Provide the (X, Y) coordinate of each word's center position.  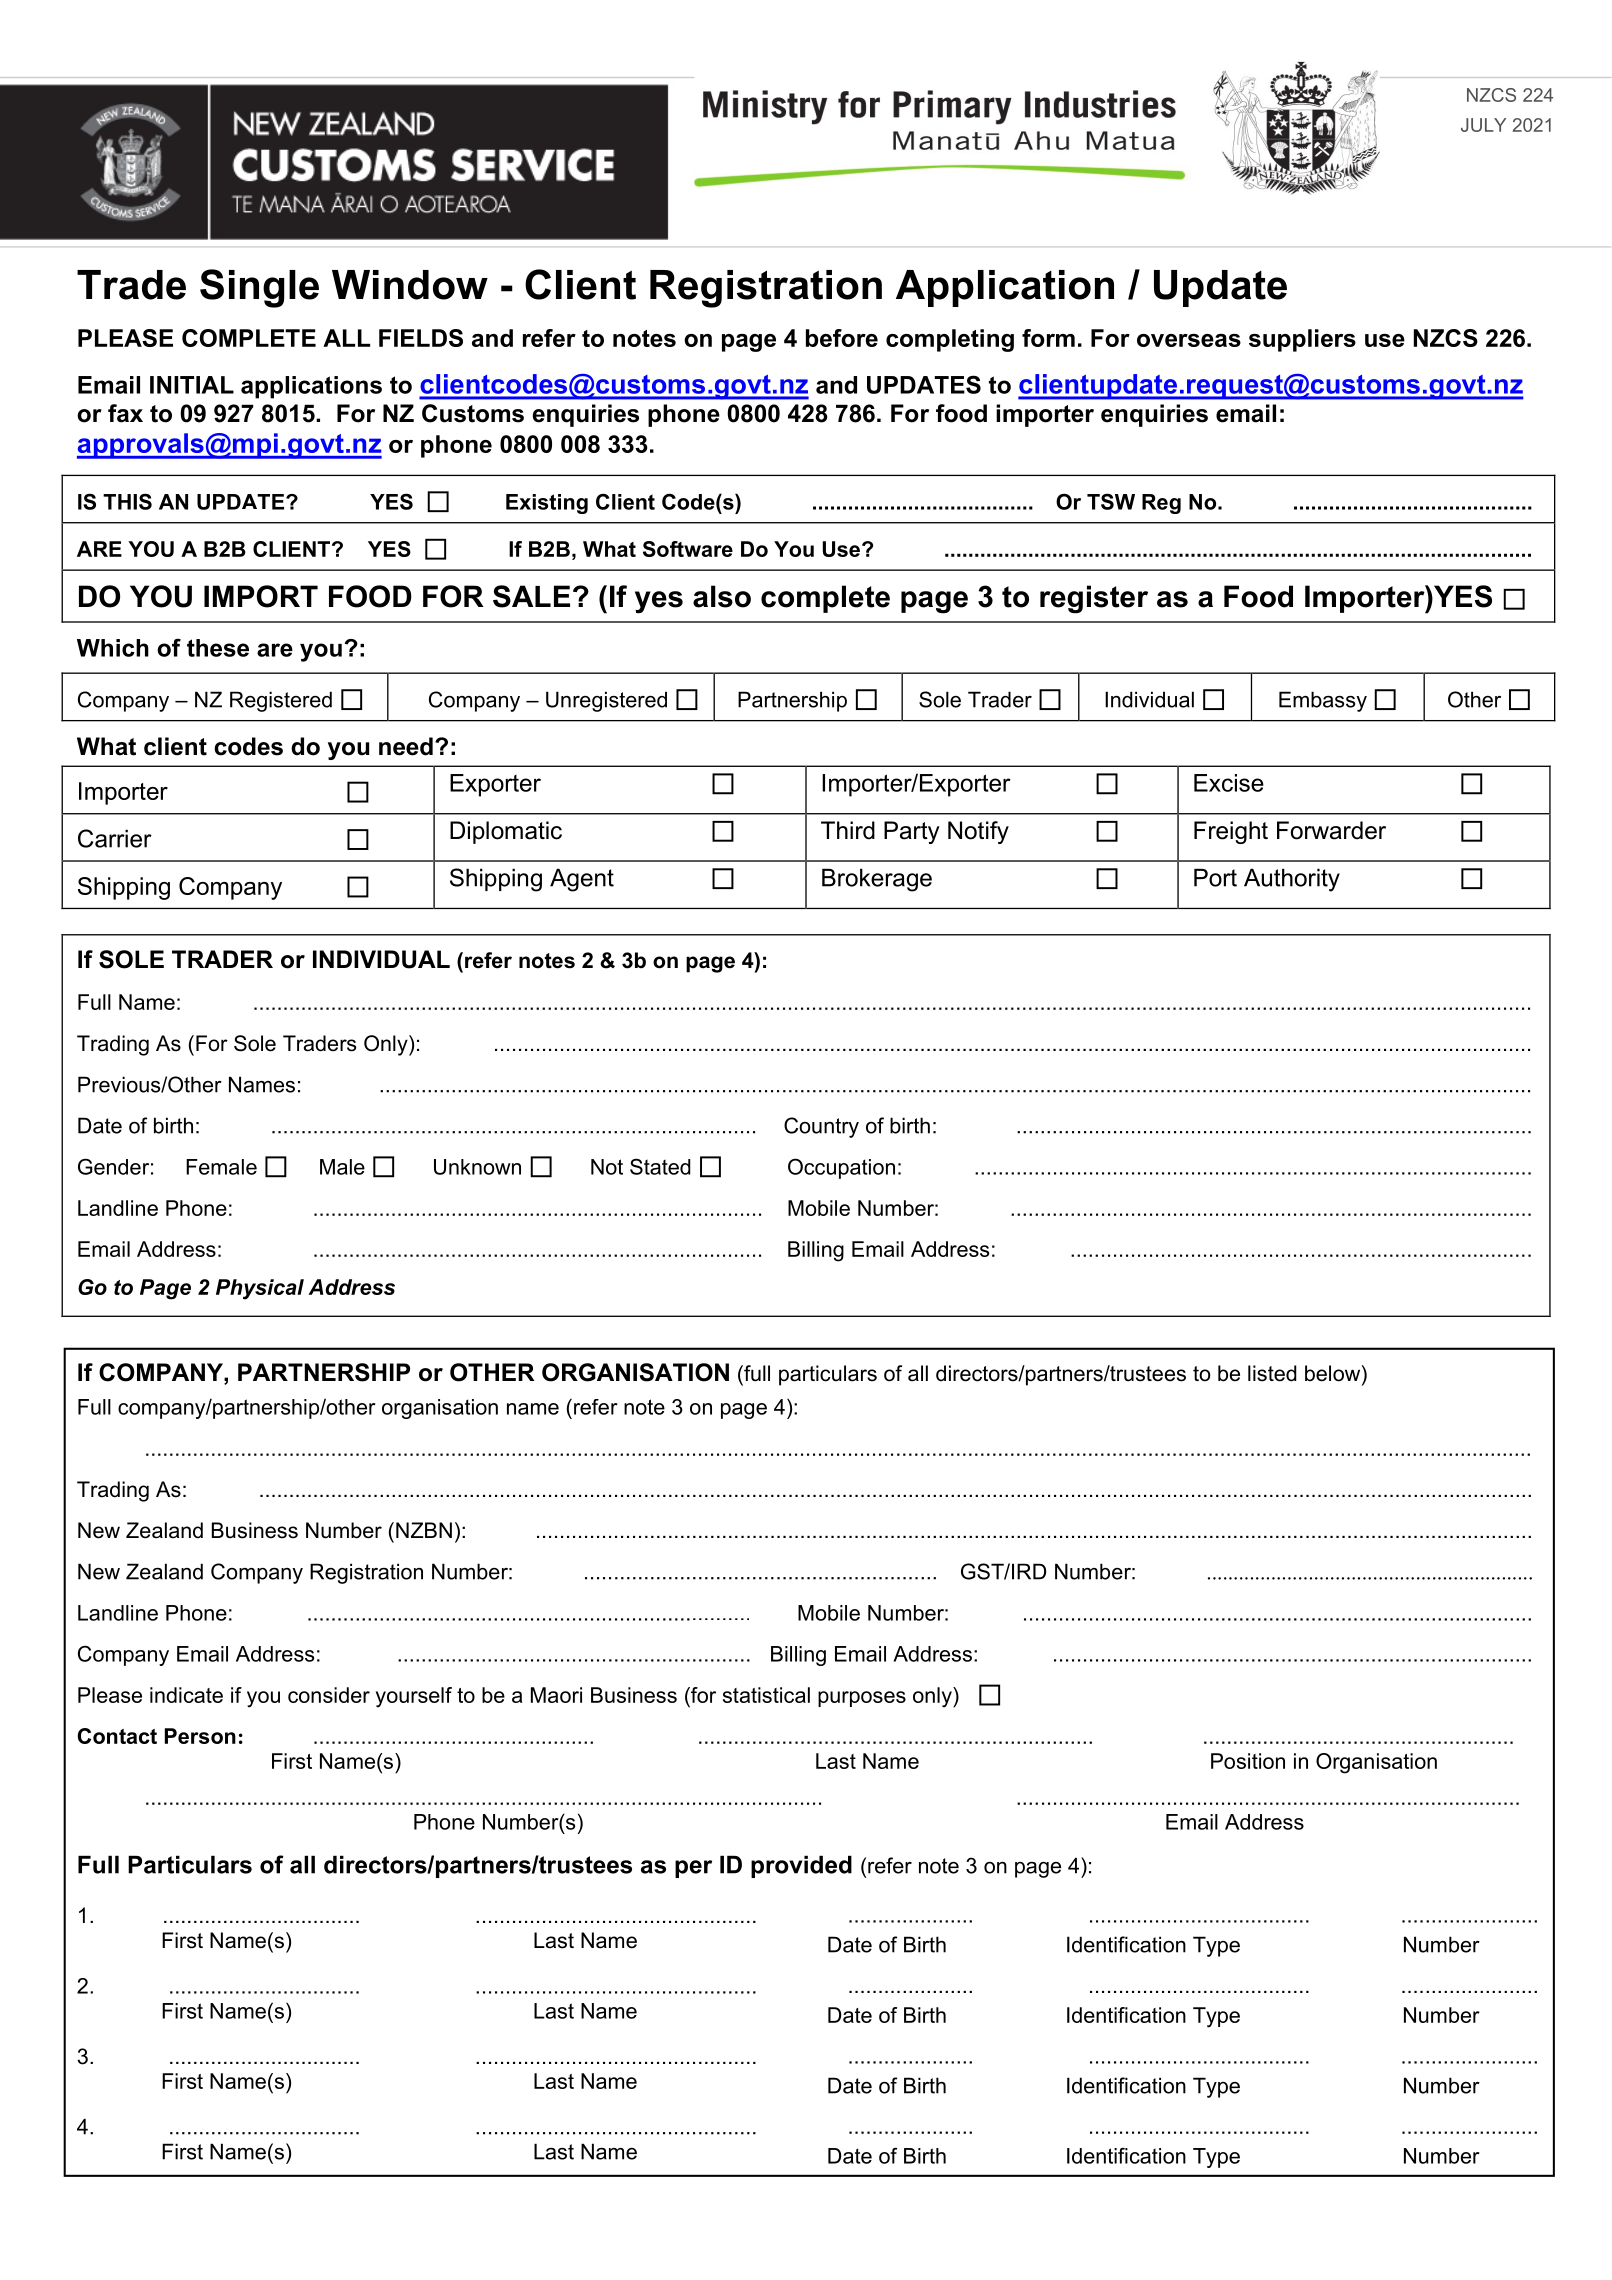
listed (1272, 1373)
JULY (1483, 125)
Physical (260, 1289)
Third (848, 830)
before (842, 338)
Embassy (1323, 701)
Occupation (841, 1168)
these (218, 648)
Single (259, 288)
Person (200, 1736)
